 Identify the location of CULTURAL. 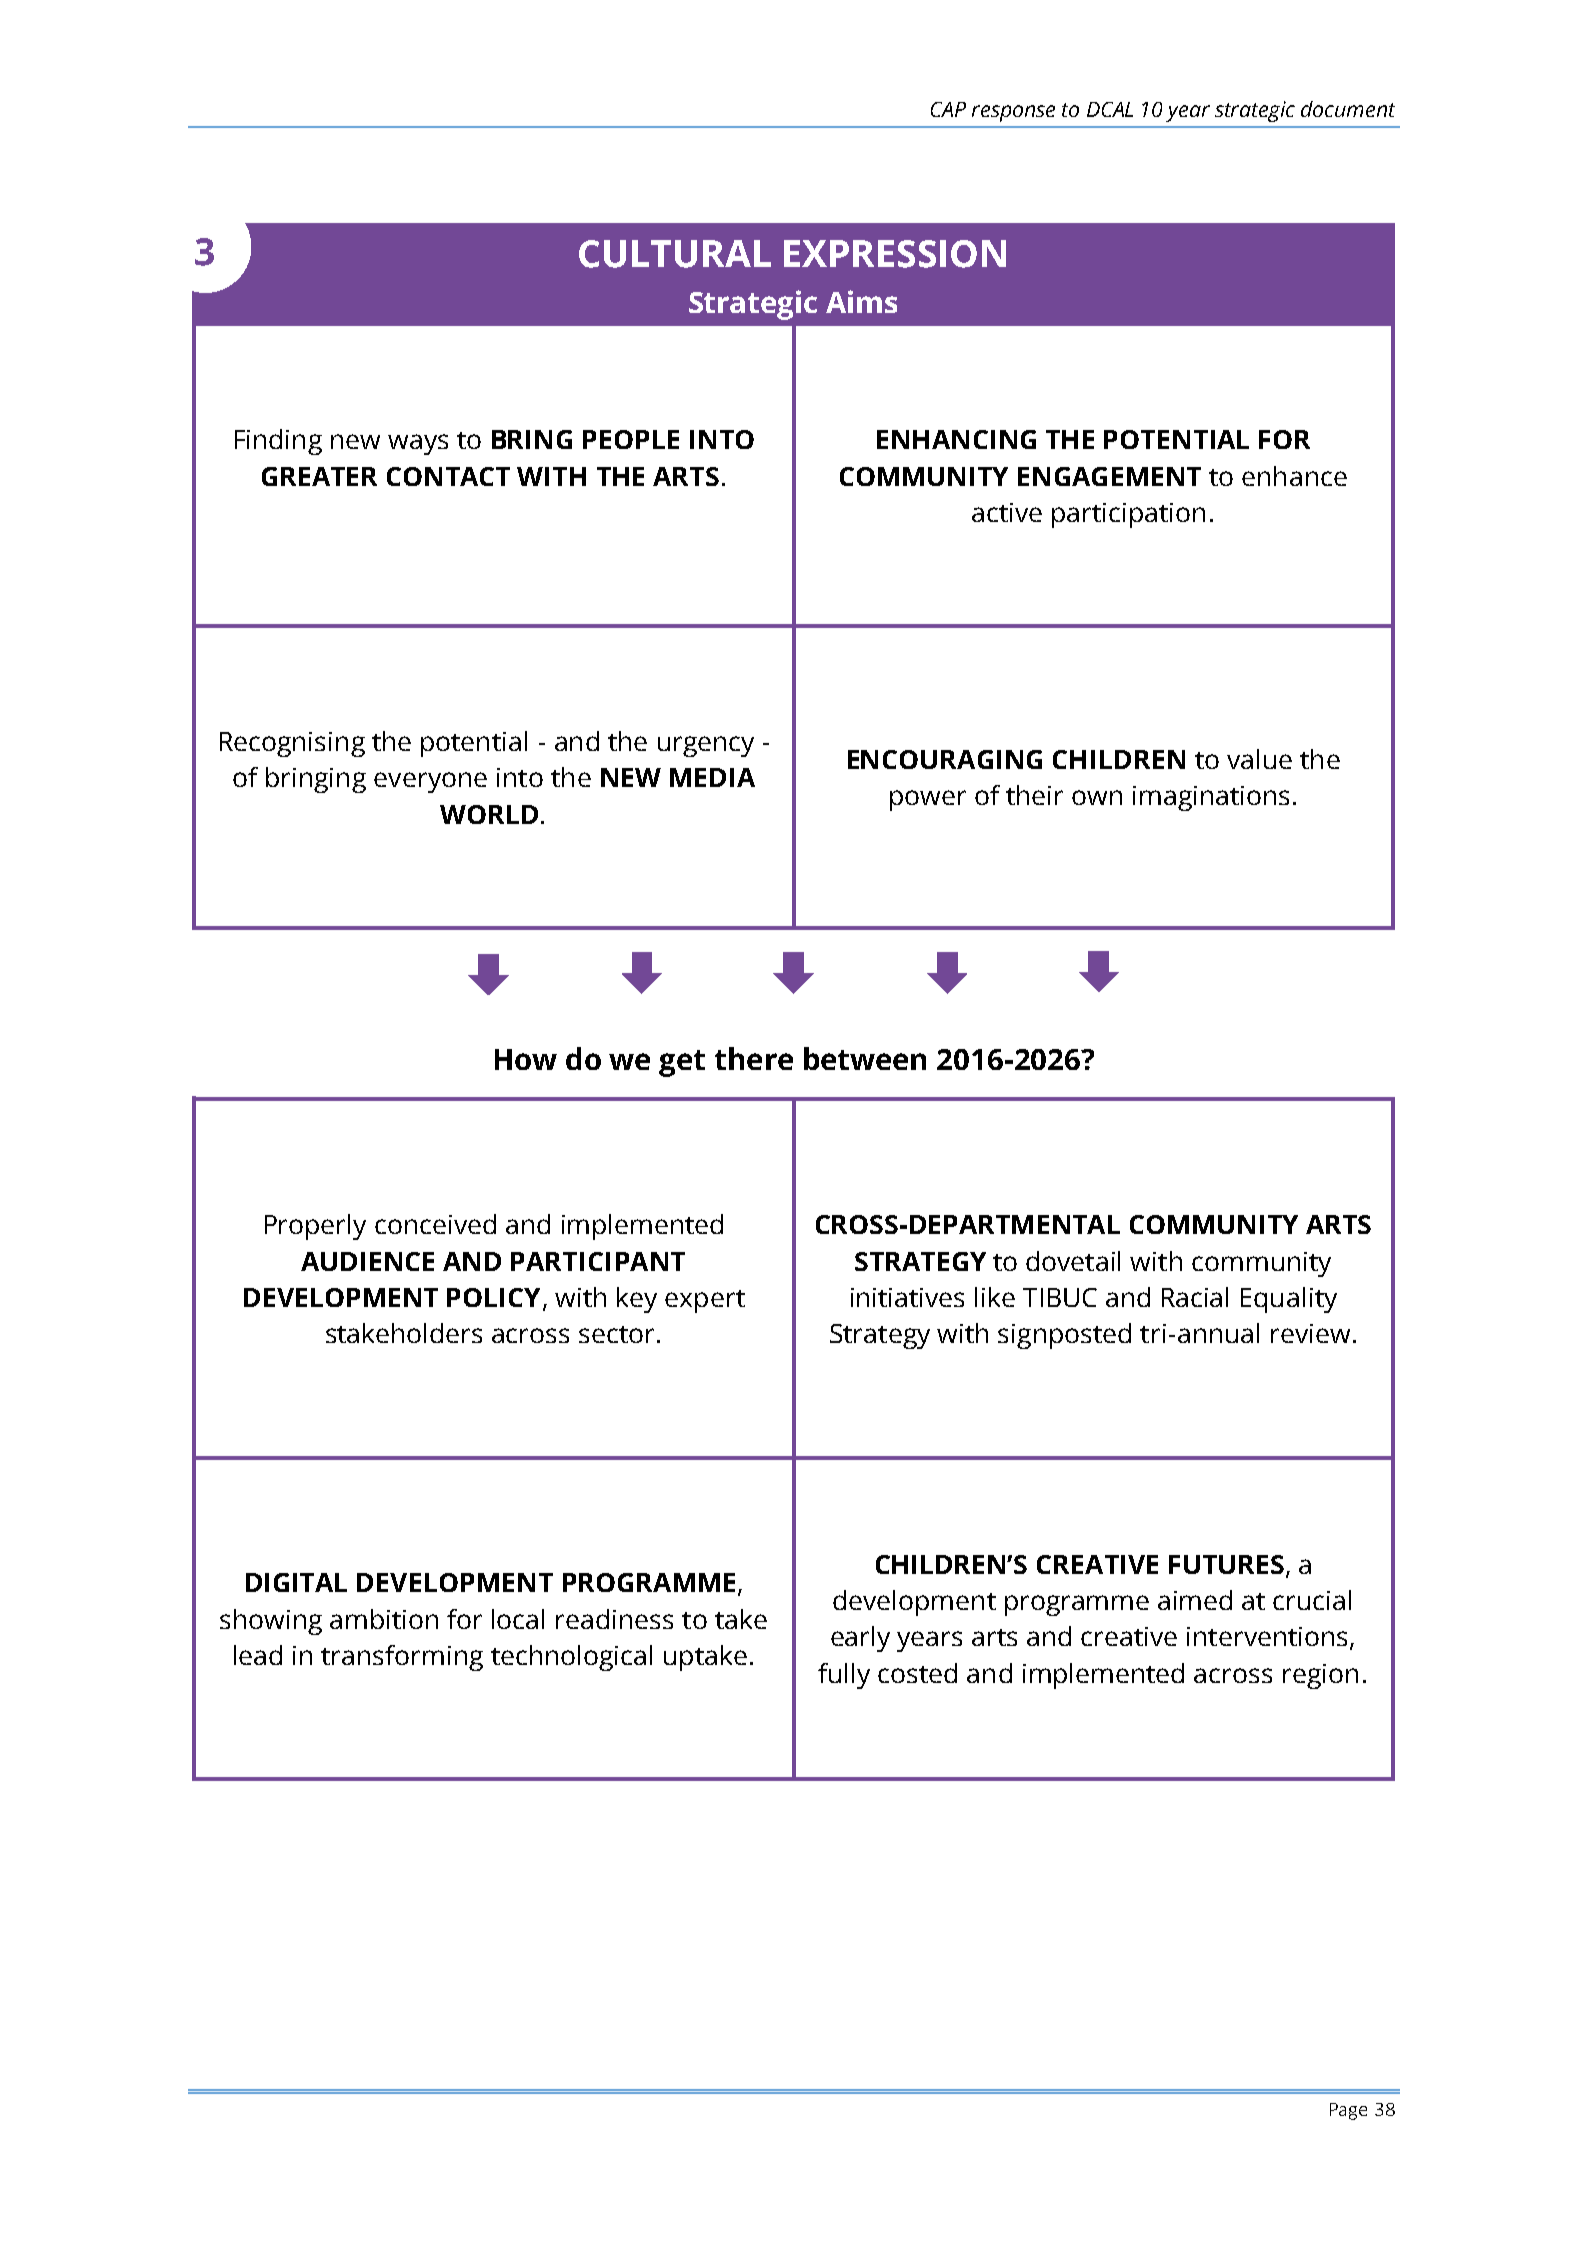
(675, 254).
